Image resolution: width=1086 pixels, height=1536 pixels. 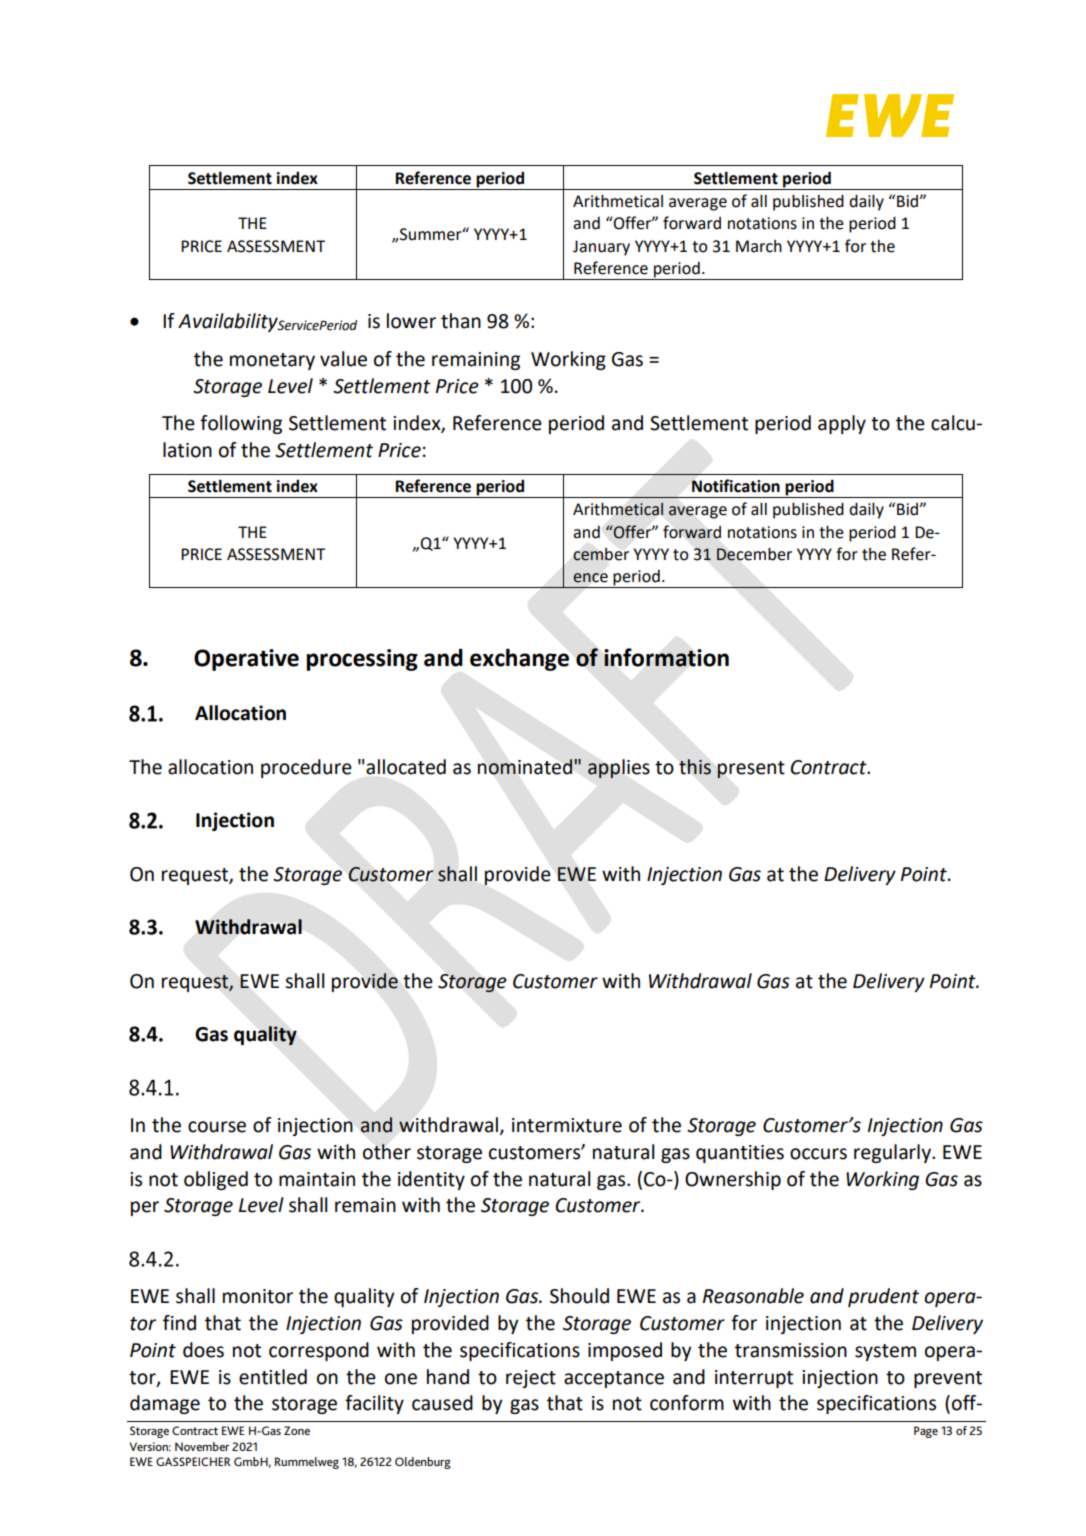 I want to click on procedure, so click(x=306, y=768).
